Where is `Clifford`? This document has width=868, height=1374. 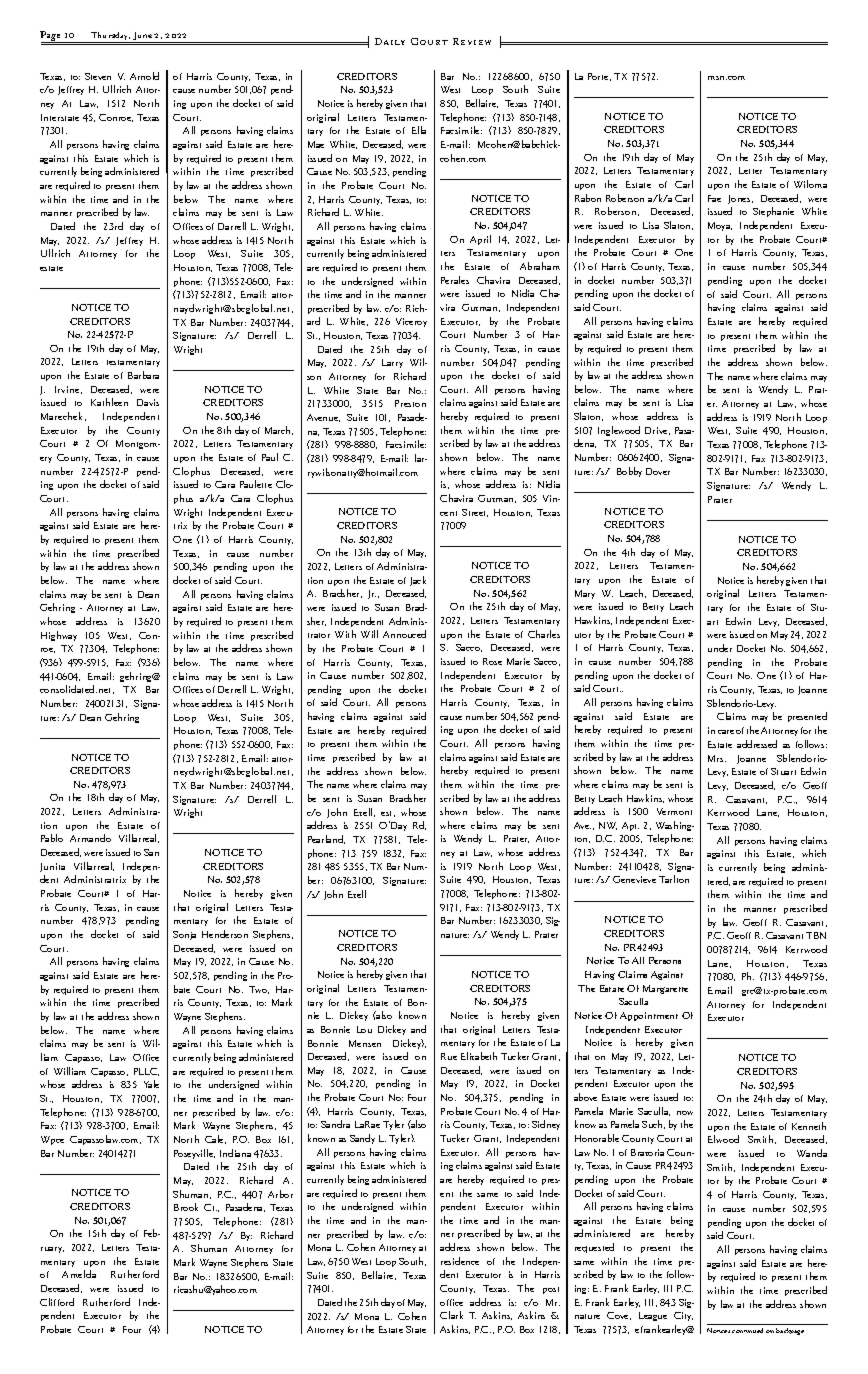
Clifford is located at coordinates (57, 1302).
